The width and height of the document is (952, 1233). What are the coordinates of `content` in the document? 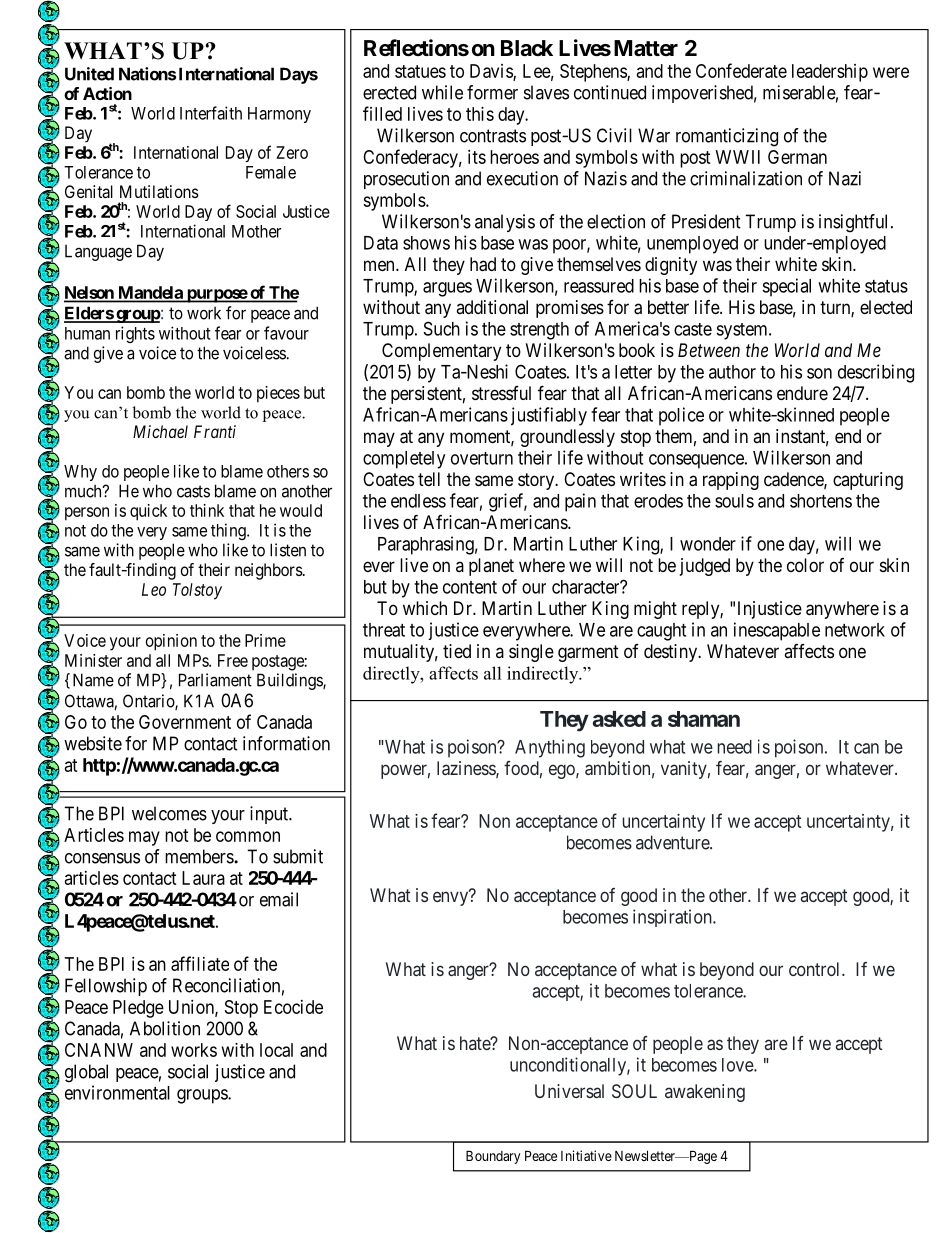 It's located at (470, 587).
